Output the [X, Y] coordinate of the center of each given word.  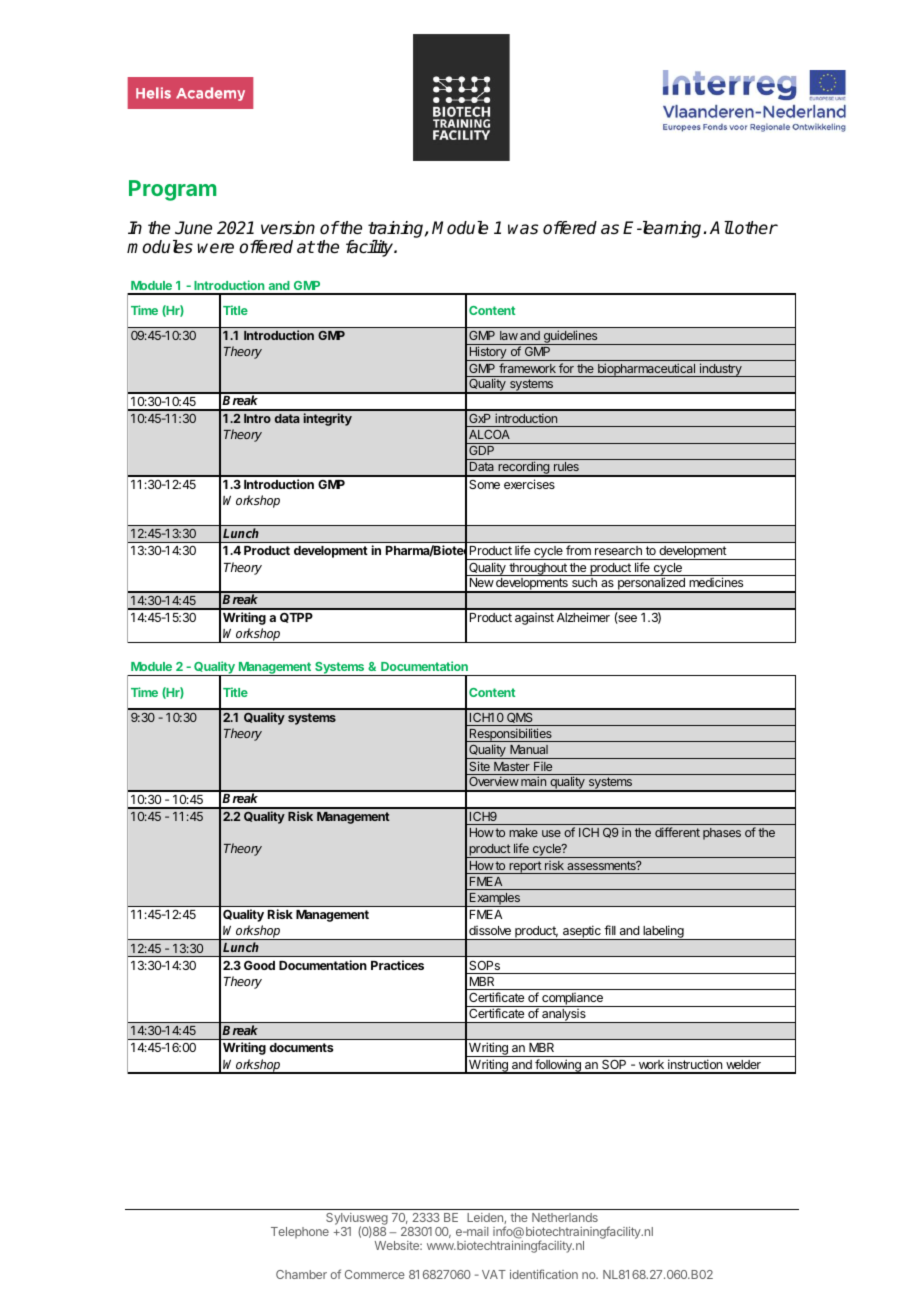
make [523, 832]
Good [259, 965]
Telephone [300, 1233]
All [722, 227]
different [677, 832]
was [523, 229]
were [215, 248]
